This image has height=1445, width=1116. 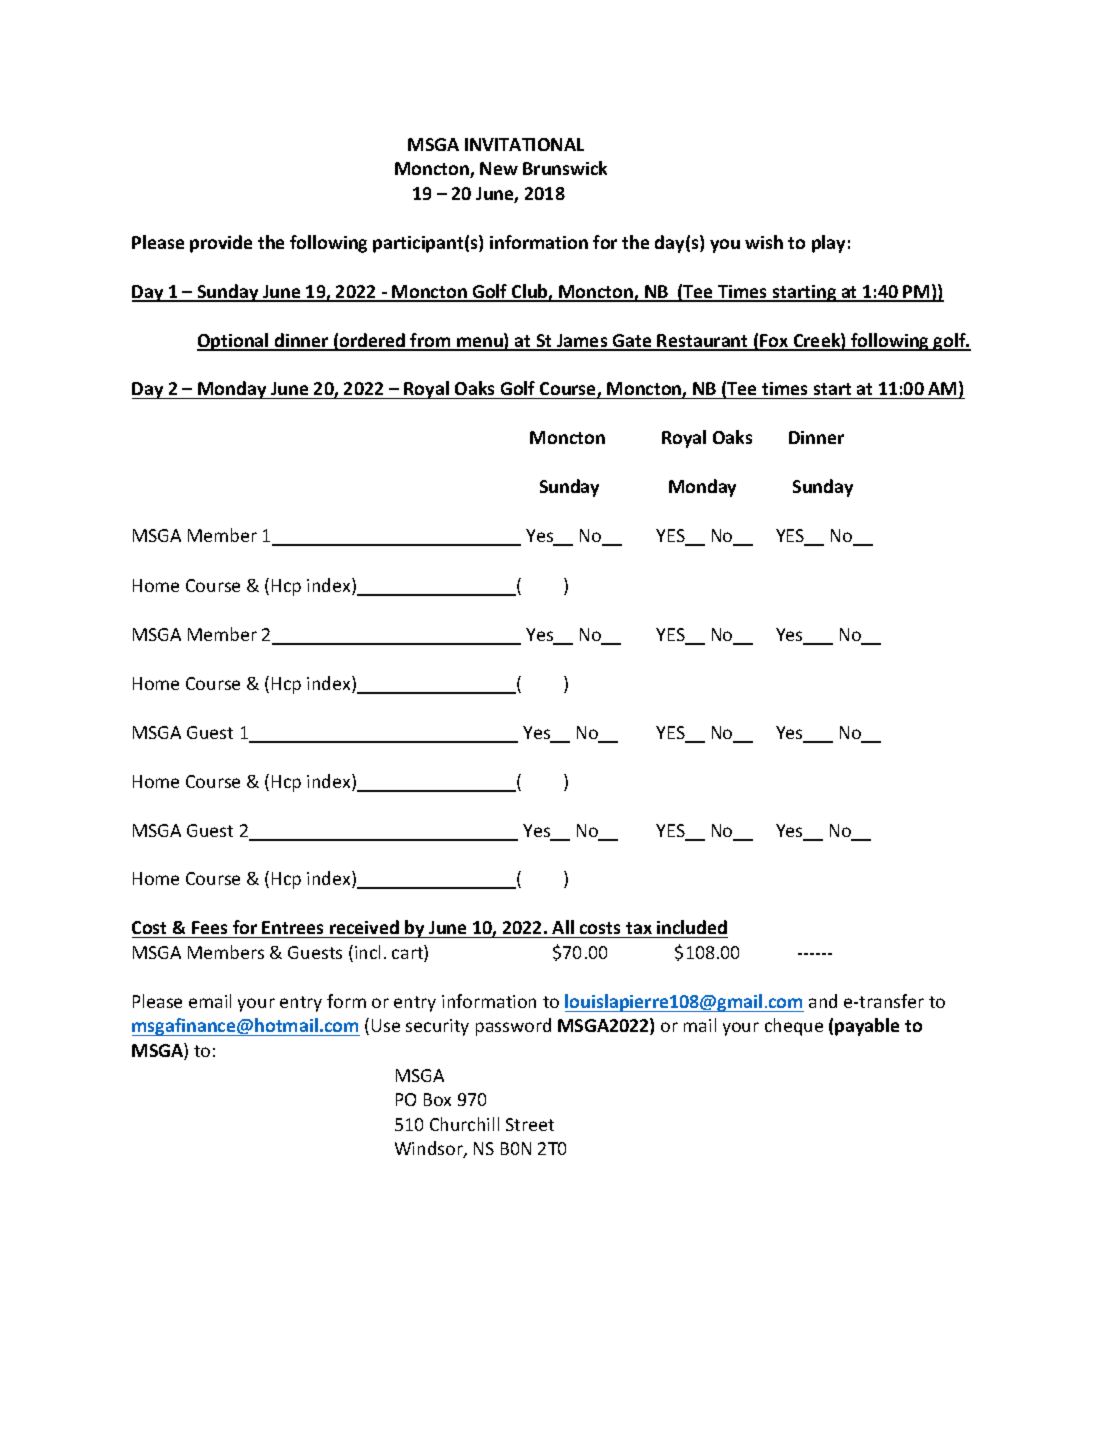 What do you see at coordinates (234, 342) in the image?
I see `Optional` at bounding box center [234, 342].
